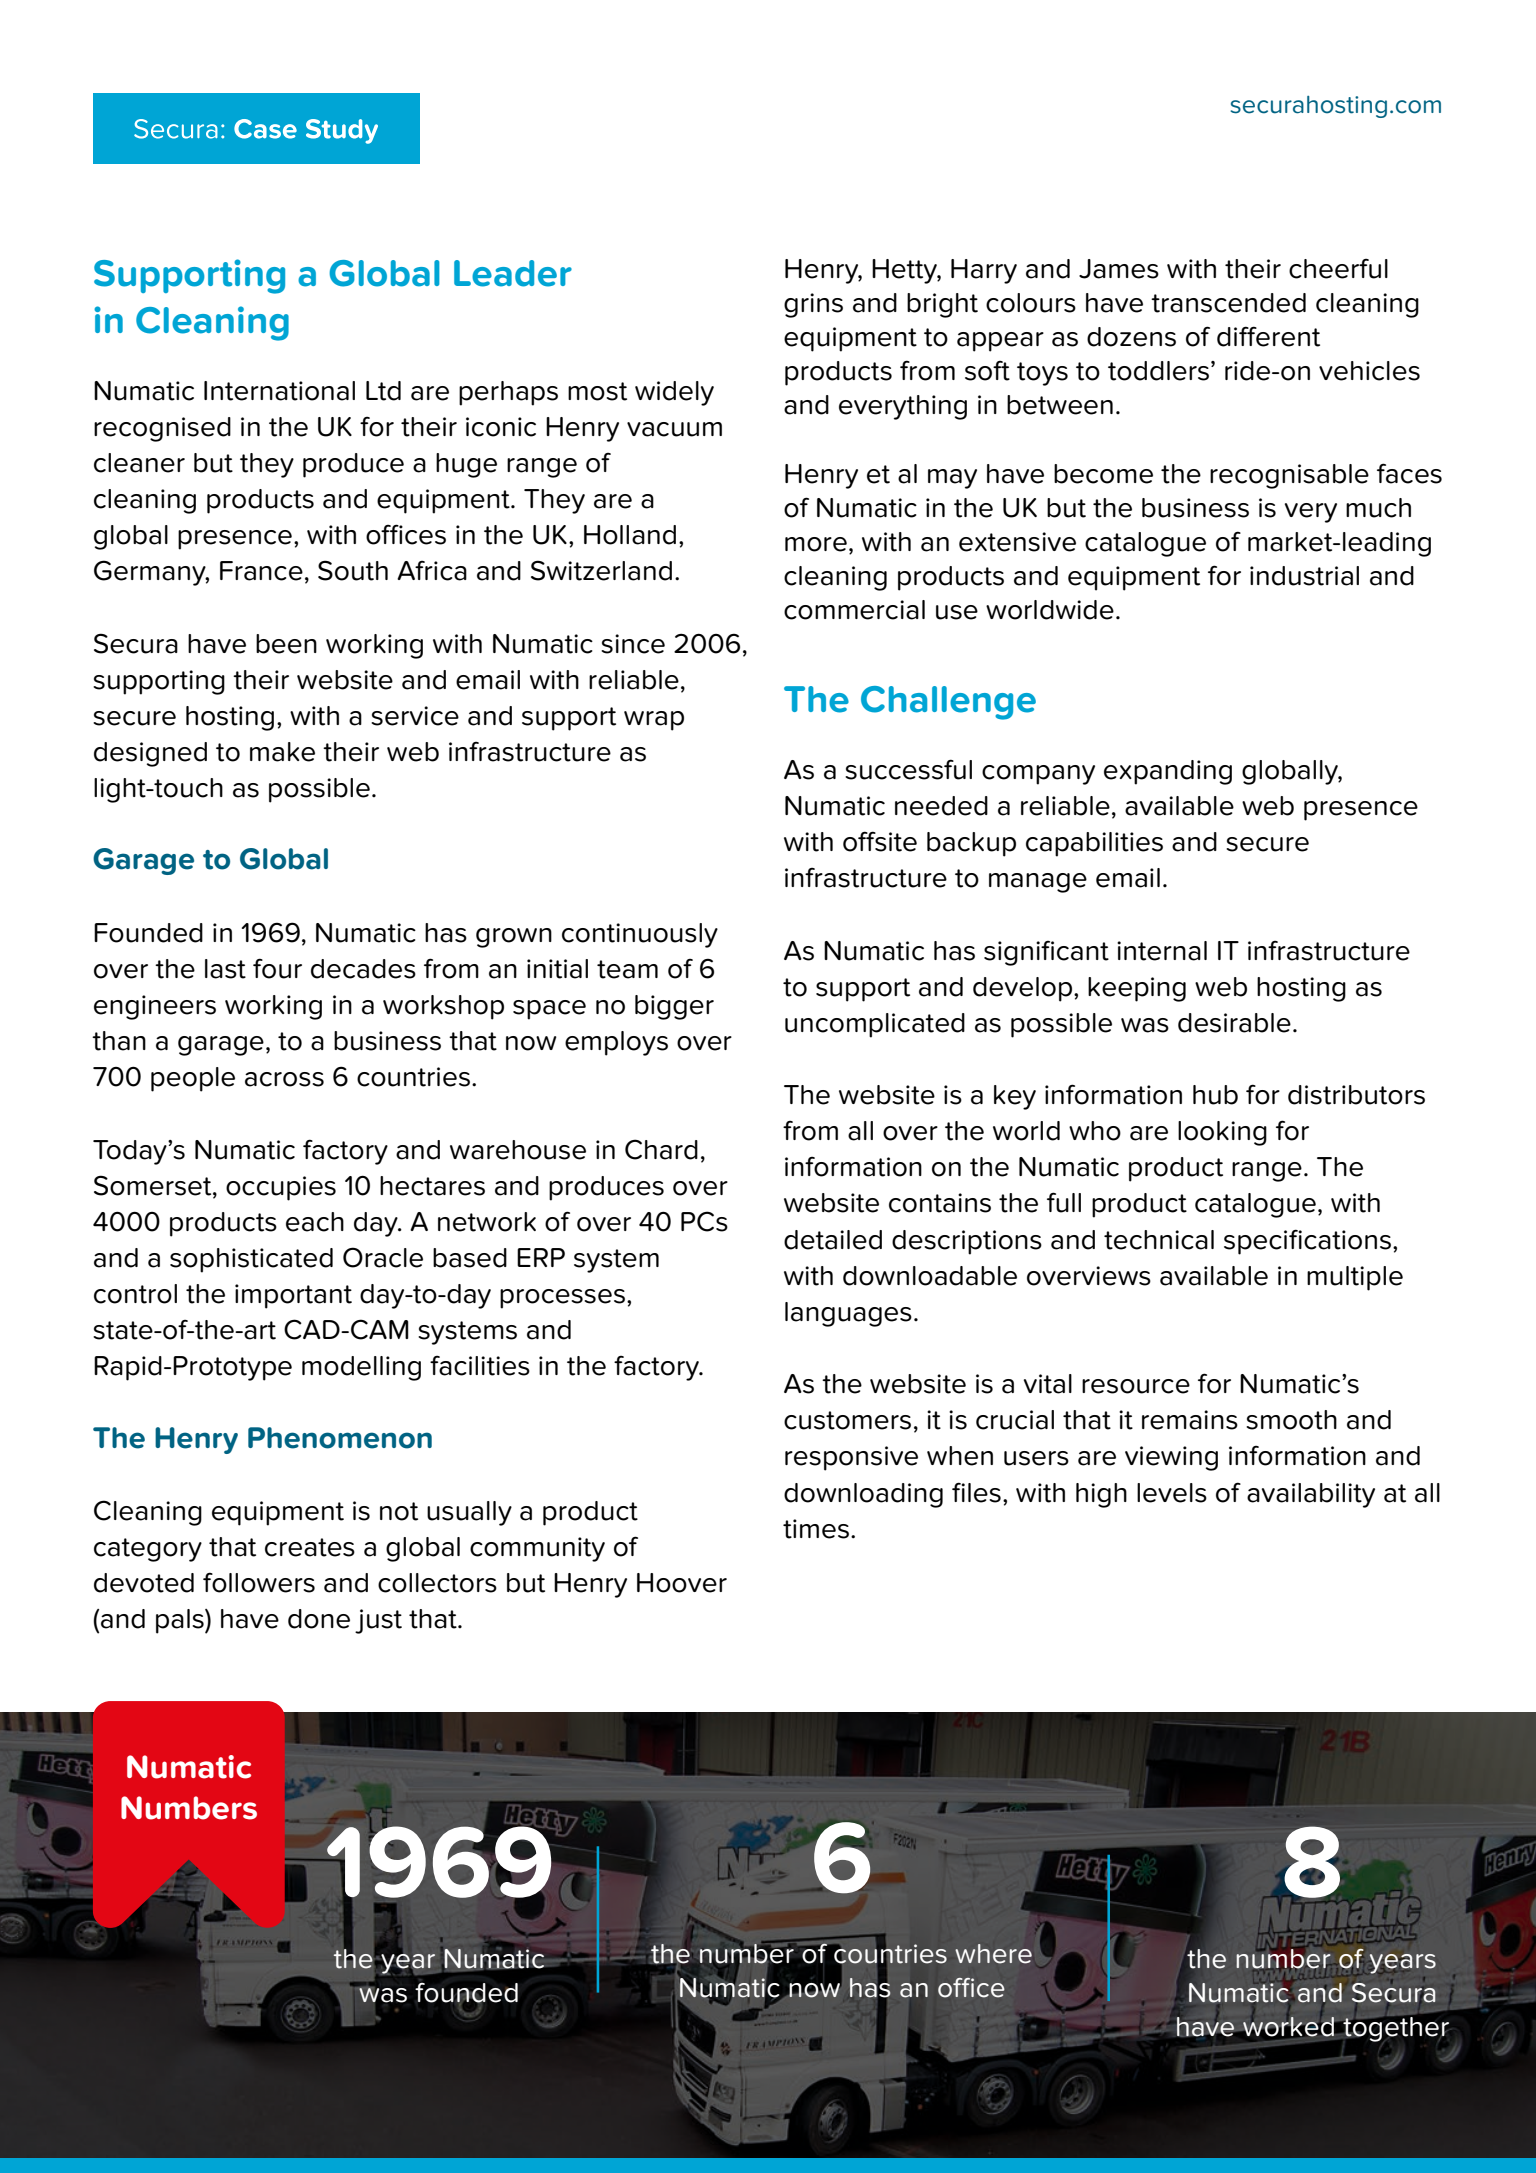 The height and width of the image is (2173, 1536). What do you see at coordinates (279, 391) in the image?
I see `International` at bounding box center [279, 391].
